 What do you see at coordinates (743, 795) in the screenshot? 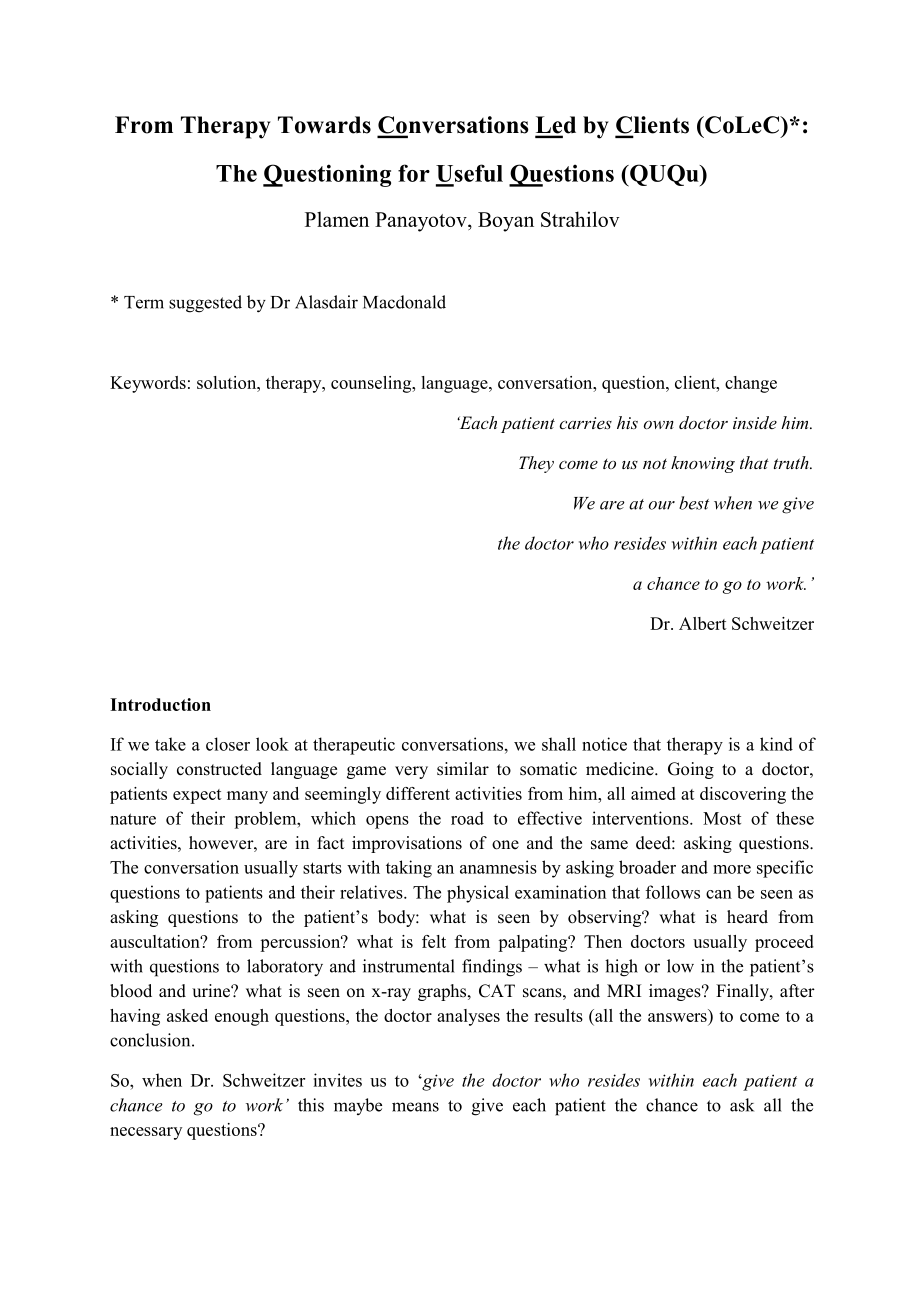
I see `discovering` at bounding box center [743, 795].
